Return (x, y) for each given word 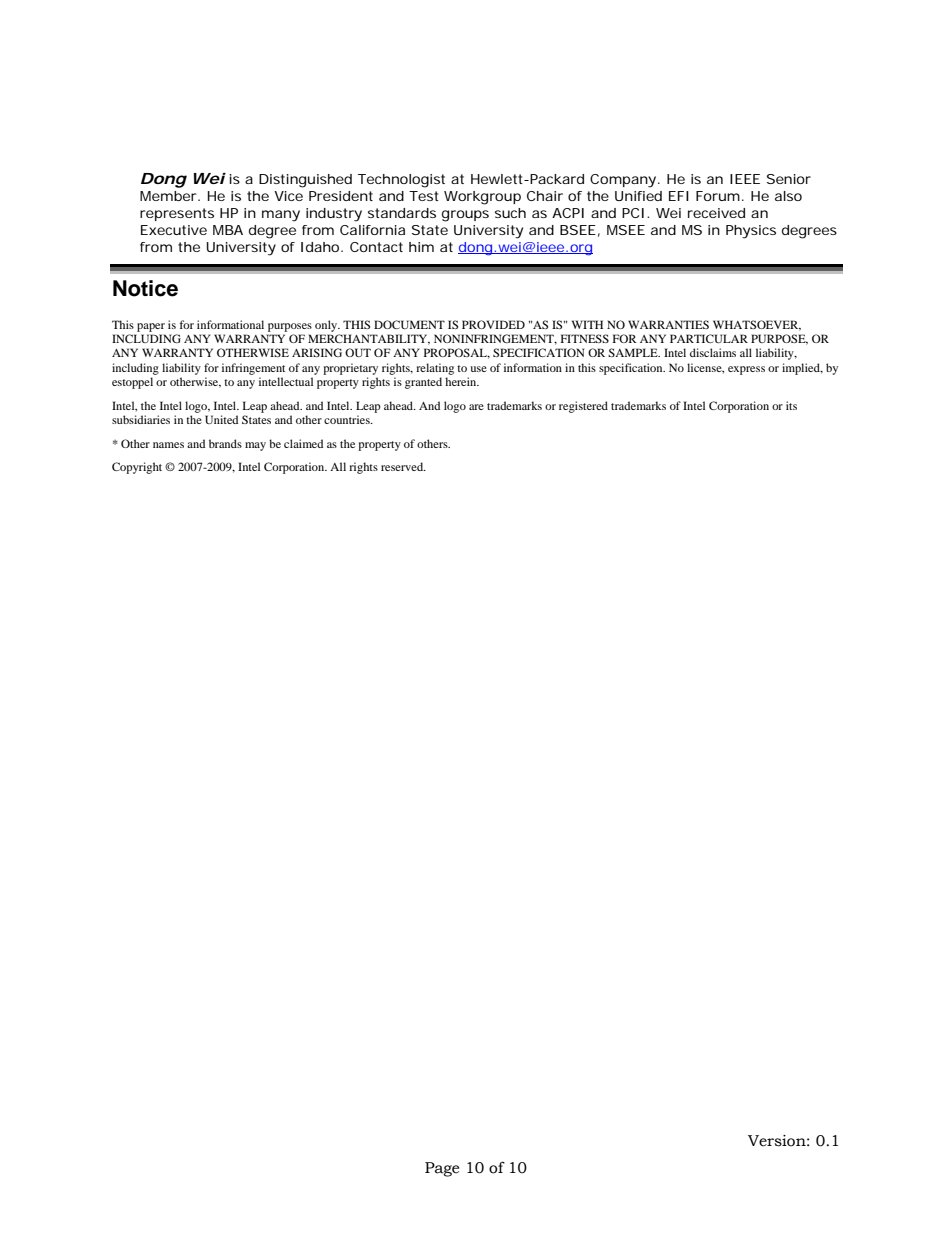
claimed (303, 443)
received (716, 213)
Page (442, 1169)
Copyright (137, 468)
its (791, 405)
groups (465, 216)
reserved (403, 466)
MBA (228, 230)
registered (583, 407)
